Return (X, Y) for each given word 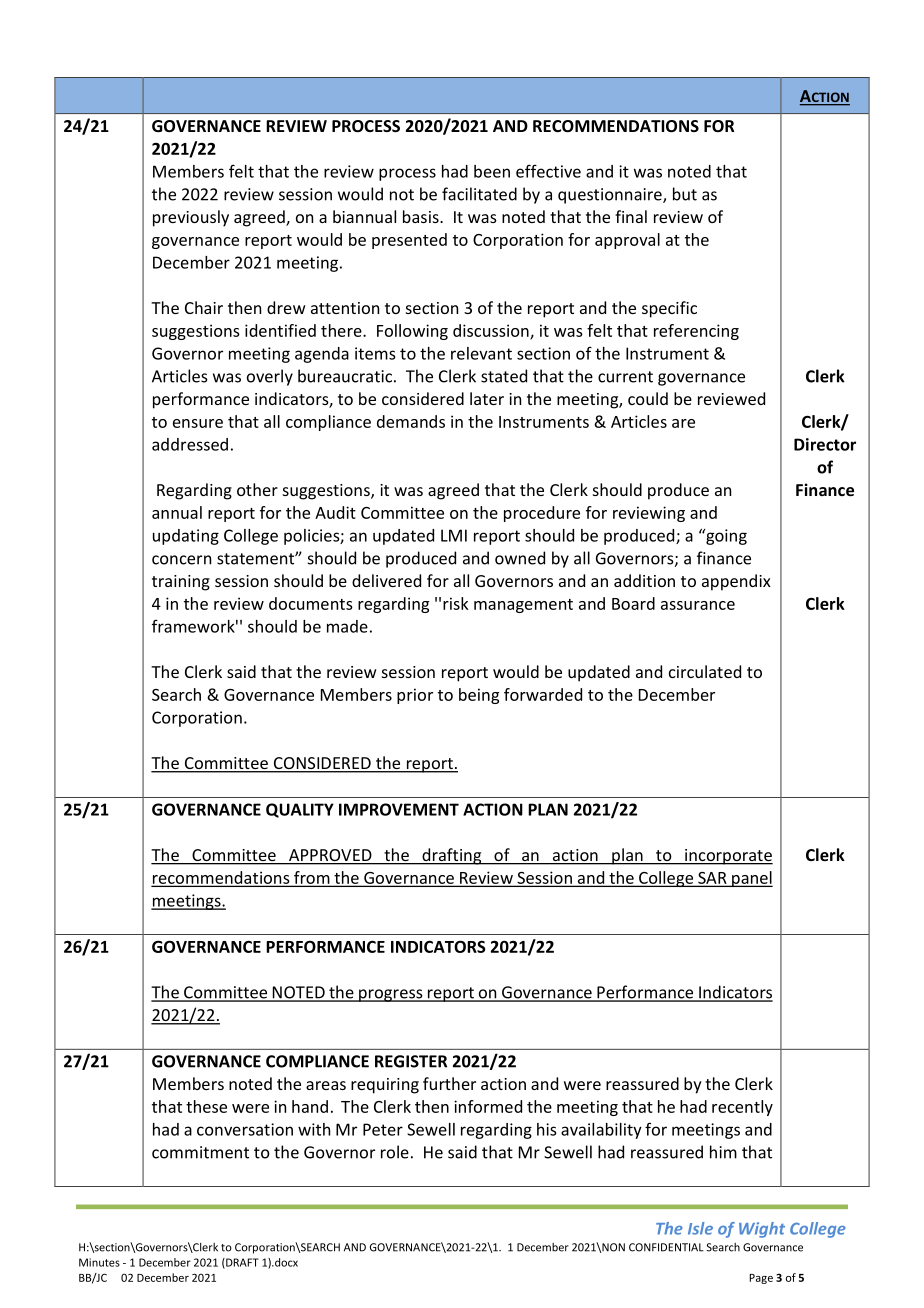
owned (520, 558)
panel (751, 879)
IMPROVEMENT (399, 809)
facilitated (479, 194)
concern (181, 560)
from (312, 878)
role (395, 1152)
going (725, 537)
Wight (762, 1230)
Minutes (99, 1262)
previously (191, 218)
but (685, 194)
